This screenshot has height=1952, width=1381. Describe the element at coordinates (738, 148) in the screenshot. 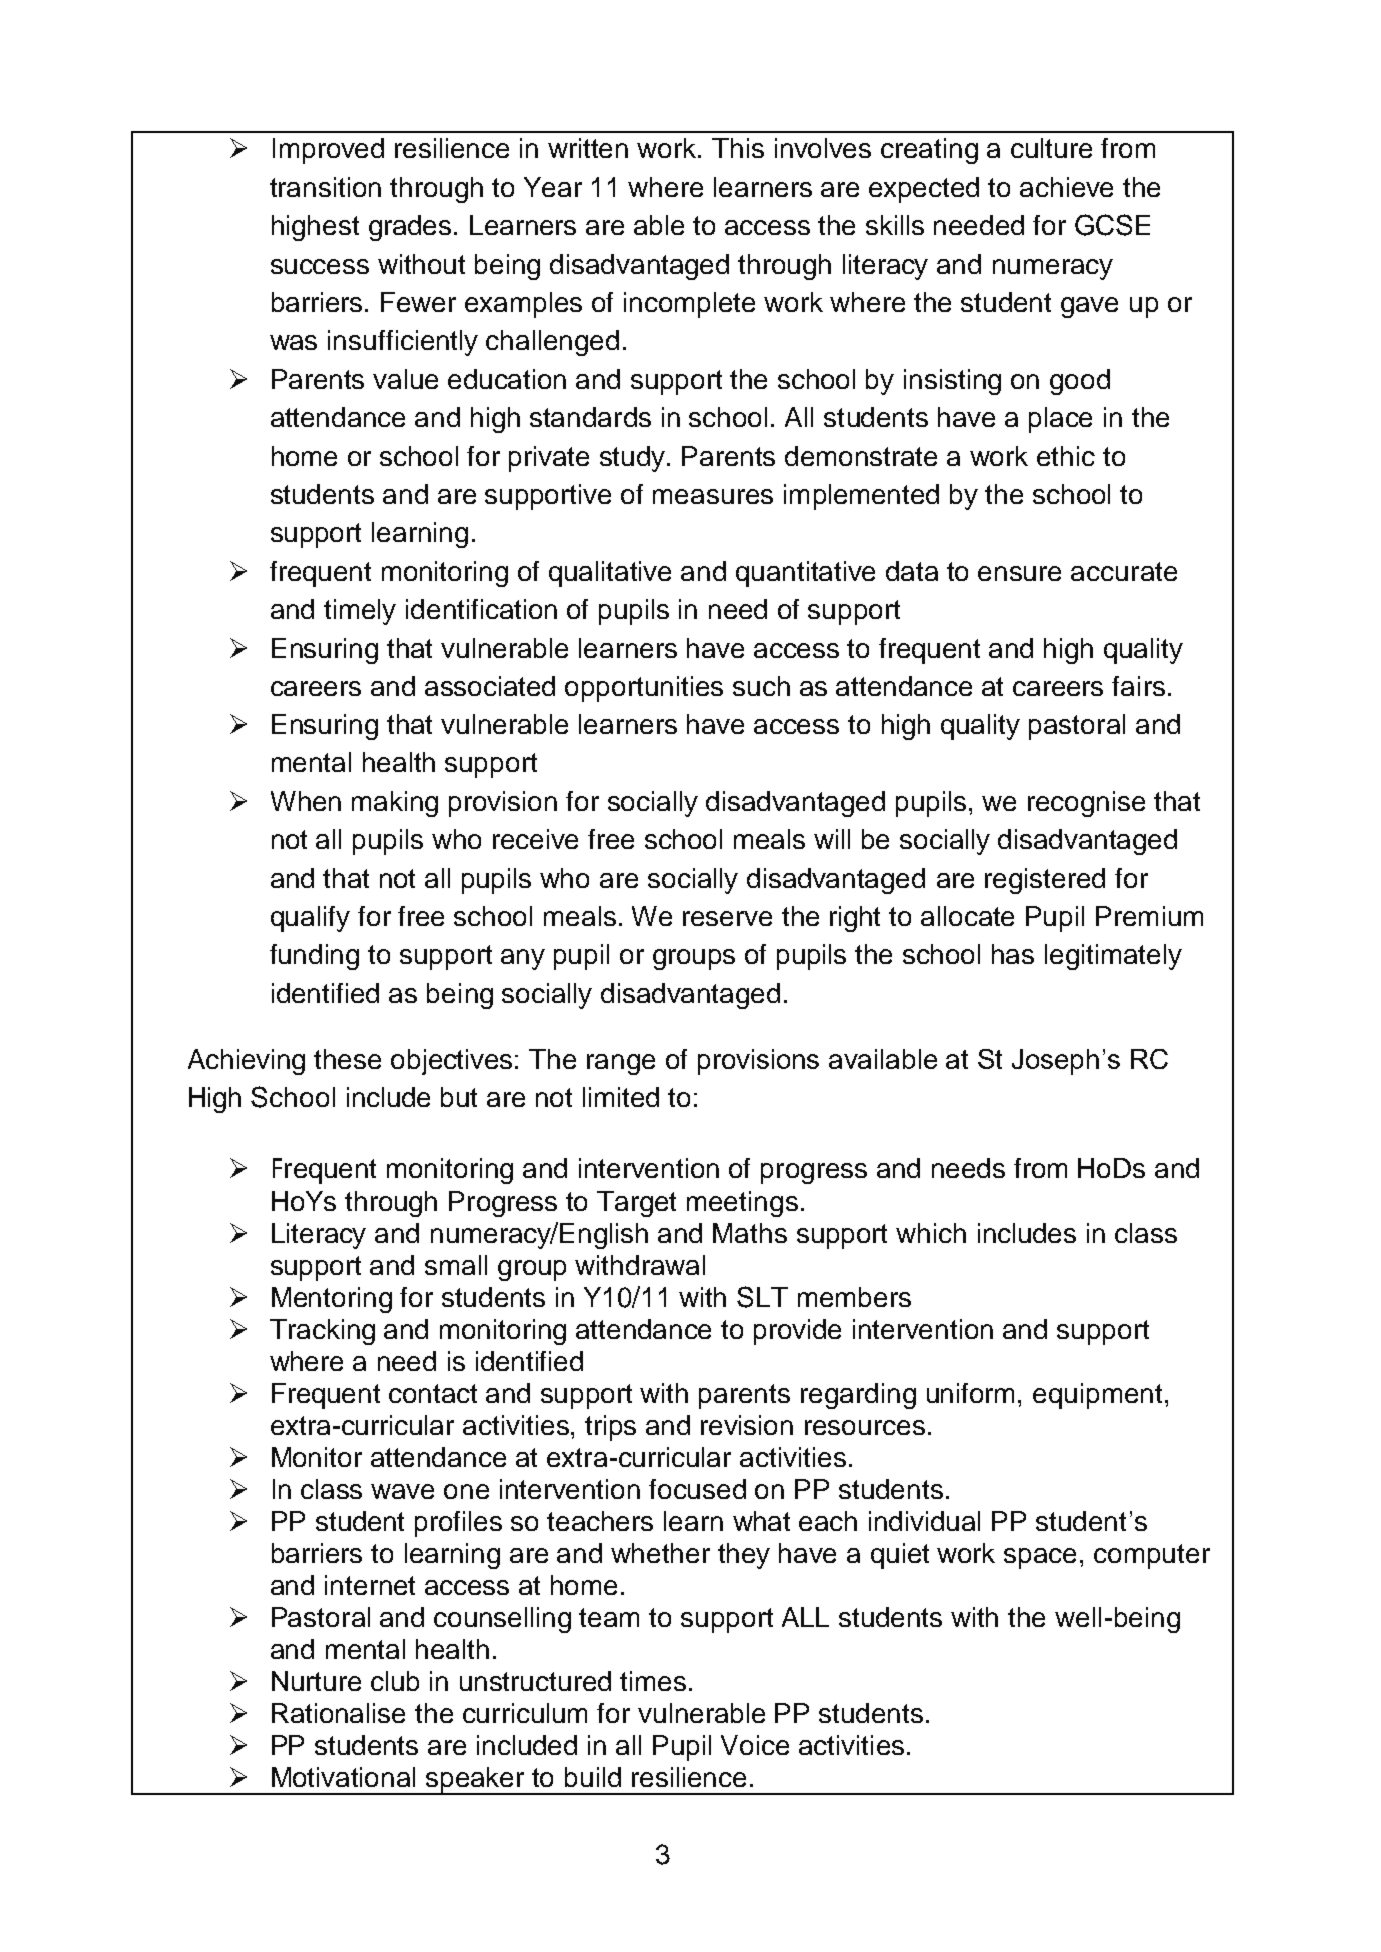

I see `This` at that location.
